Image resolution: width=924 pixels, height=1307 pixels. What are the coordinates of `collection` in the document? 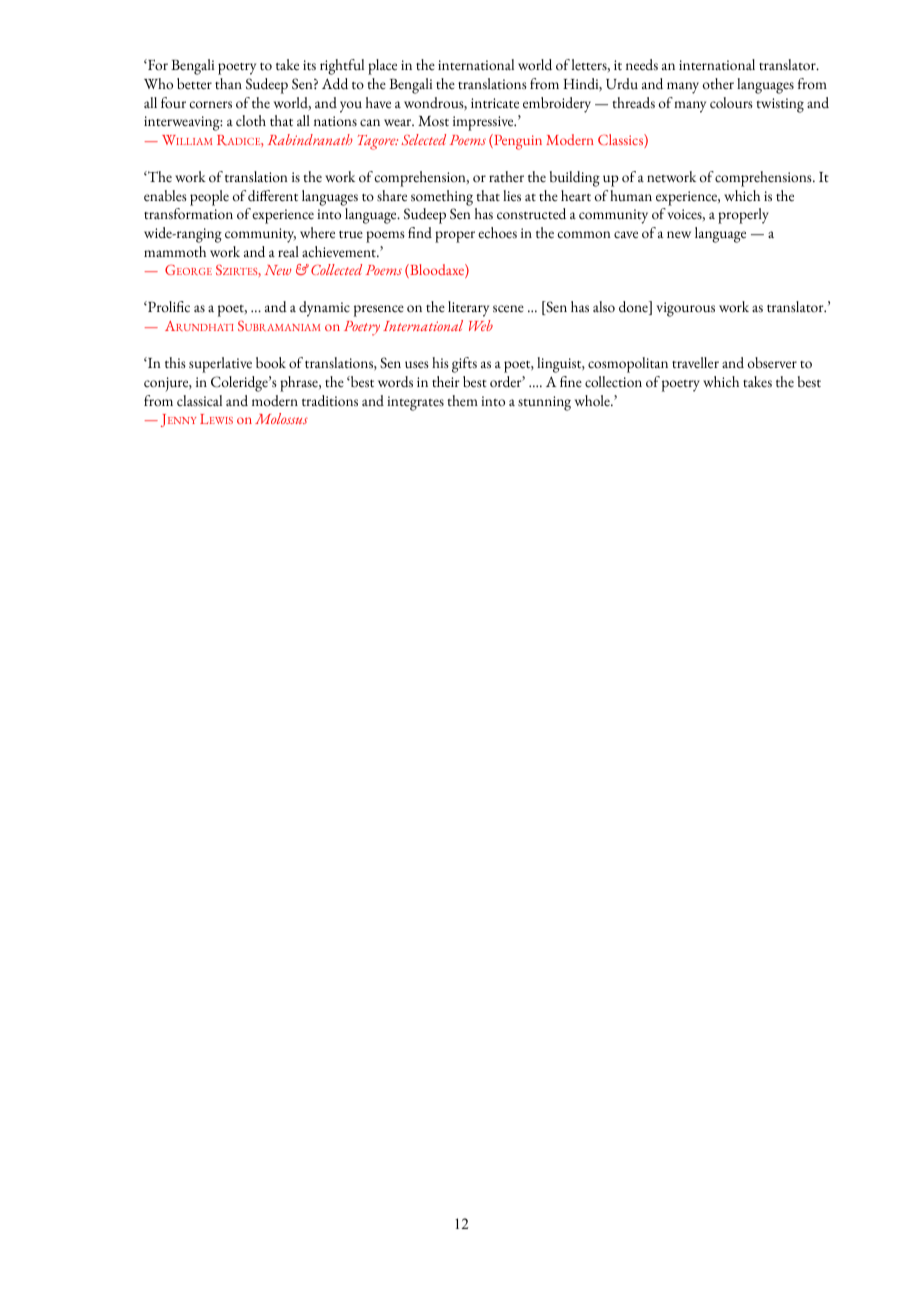 It's located at (613, 382).
